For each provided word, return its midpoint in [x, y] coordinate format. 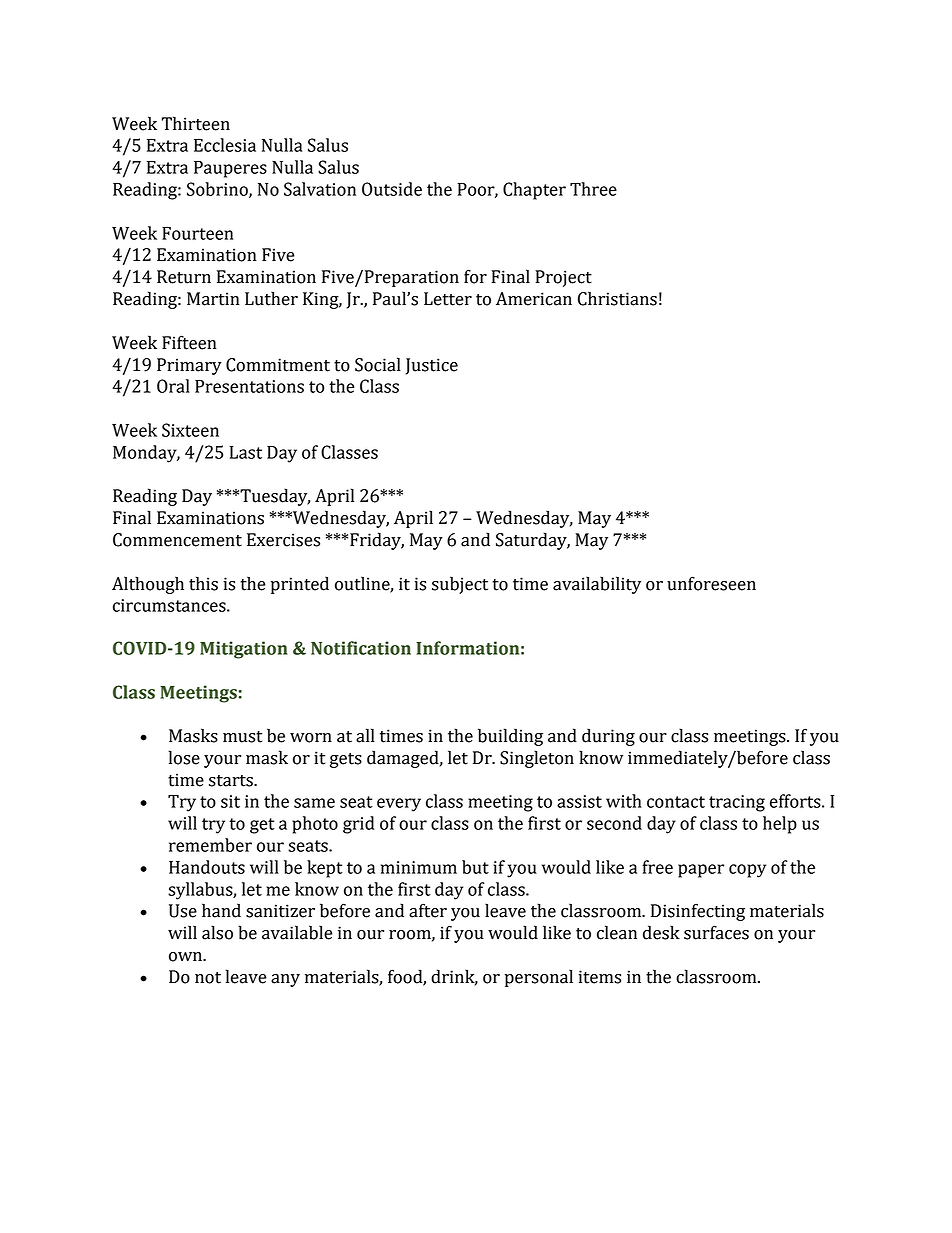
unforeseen [711, 583]
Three [593, 189]
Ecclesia [225, 145]
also [217, 932]
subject [460, 585]
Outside [392, 189]
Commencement [177, 540]
